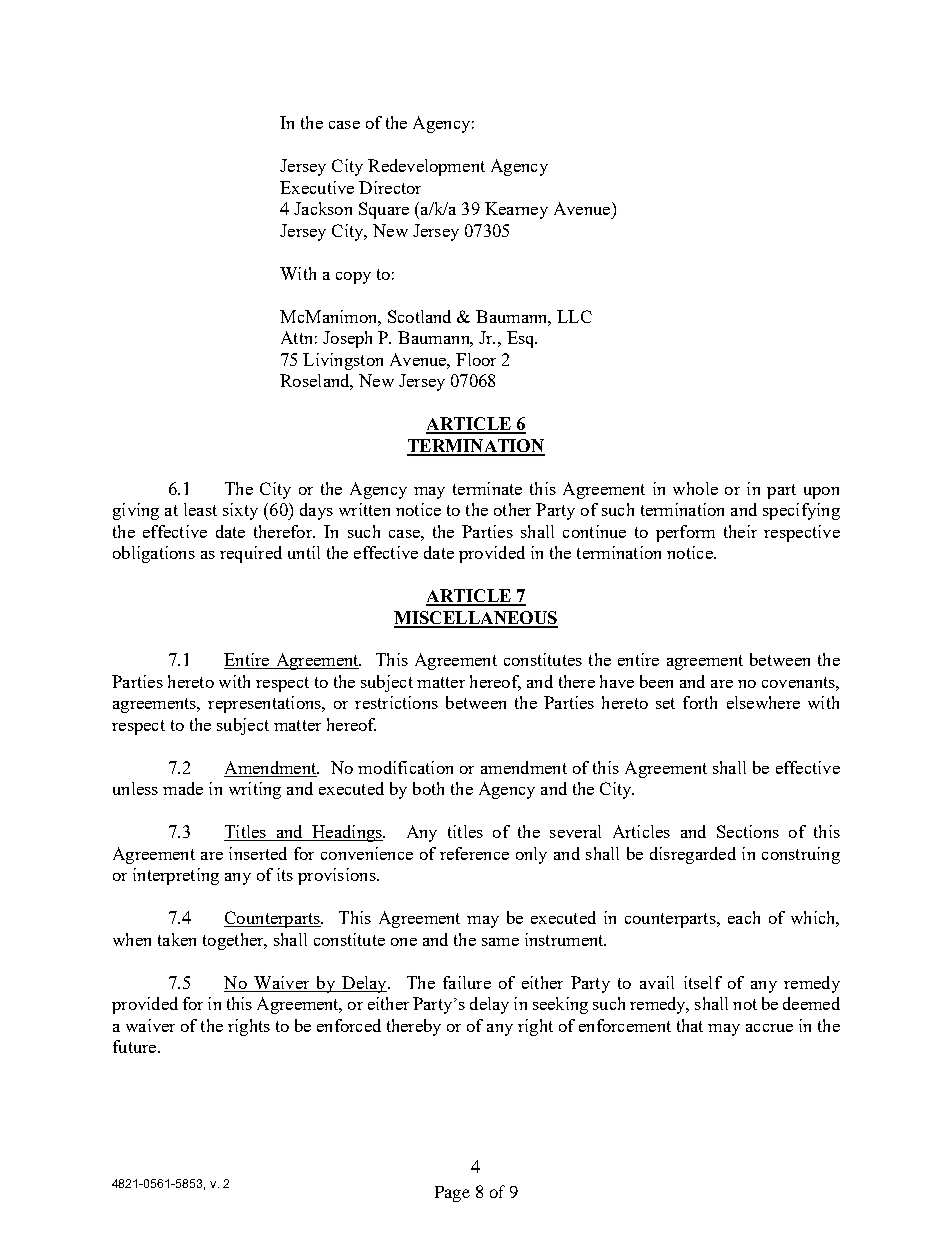  Describe the element at coordinates (740, 531) in the image. I see `their` at that location.
